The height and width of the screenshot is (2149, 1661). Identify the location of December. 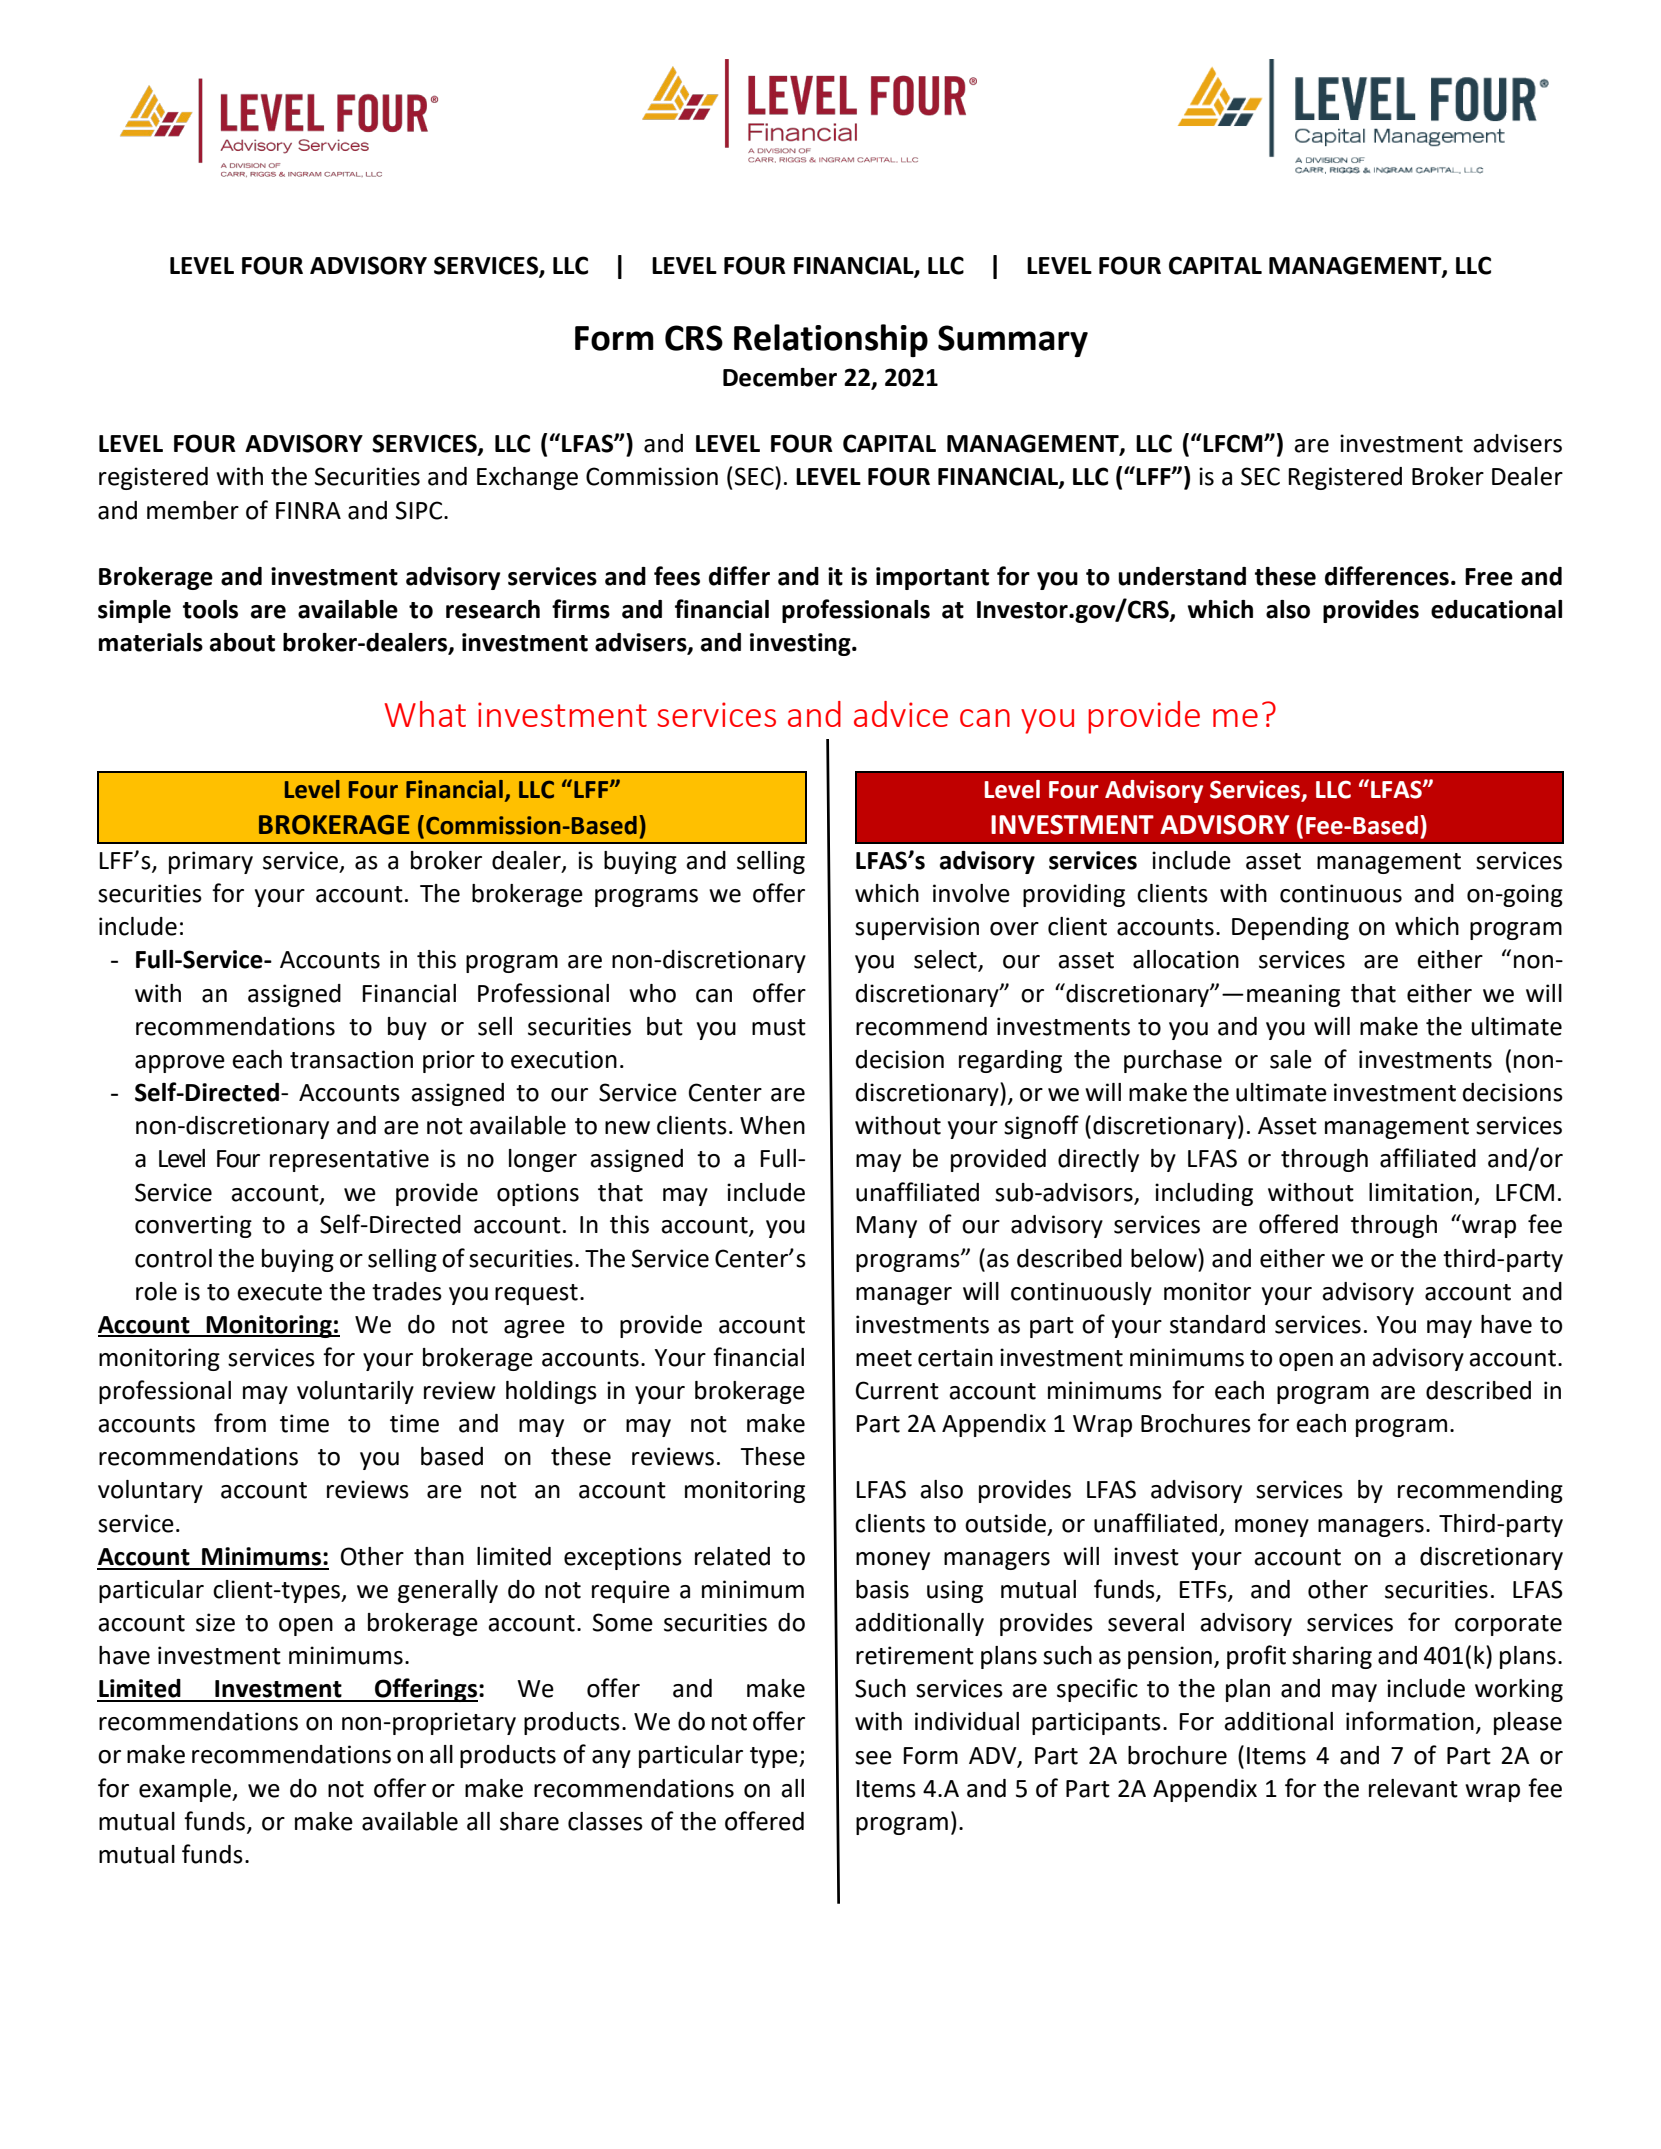
(780, 377).
